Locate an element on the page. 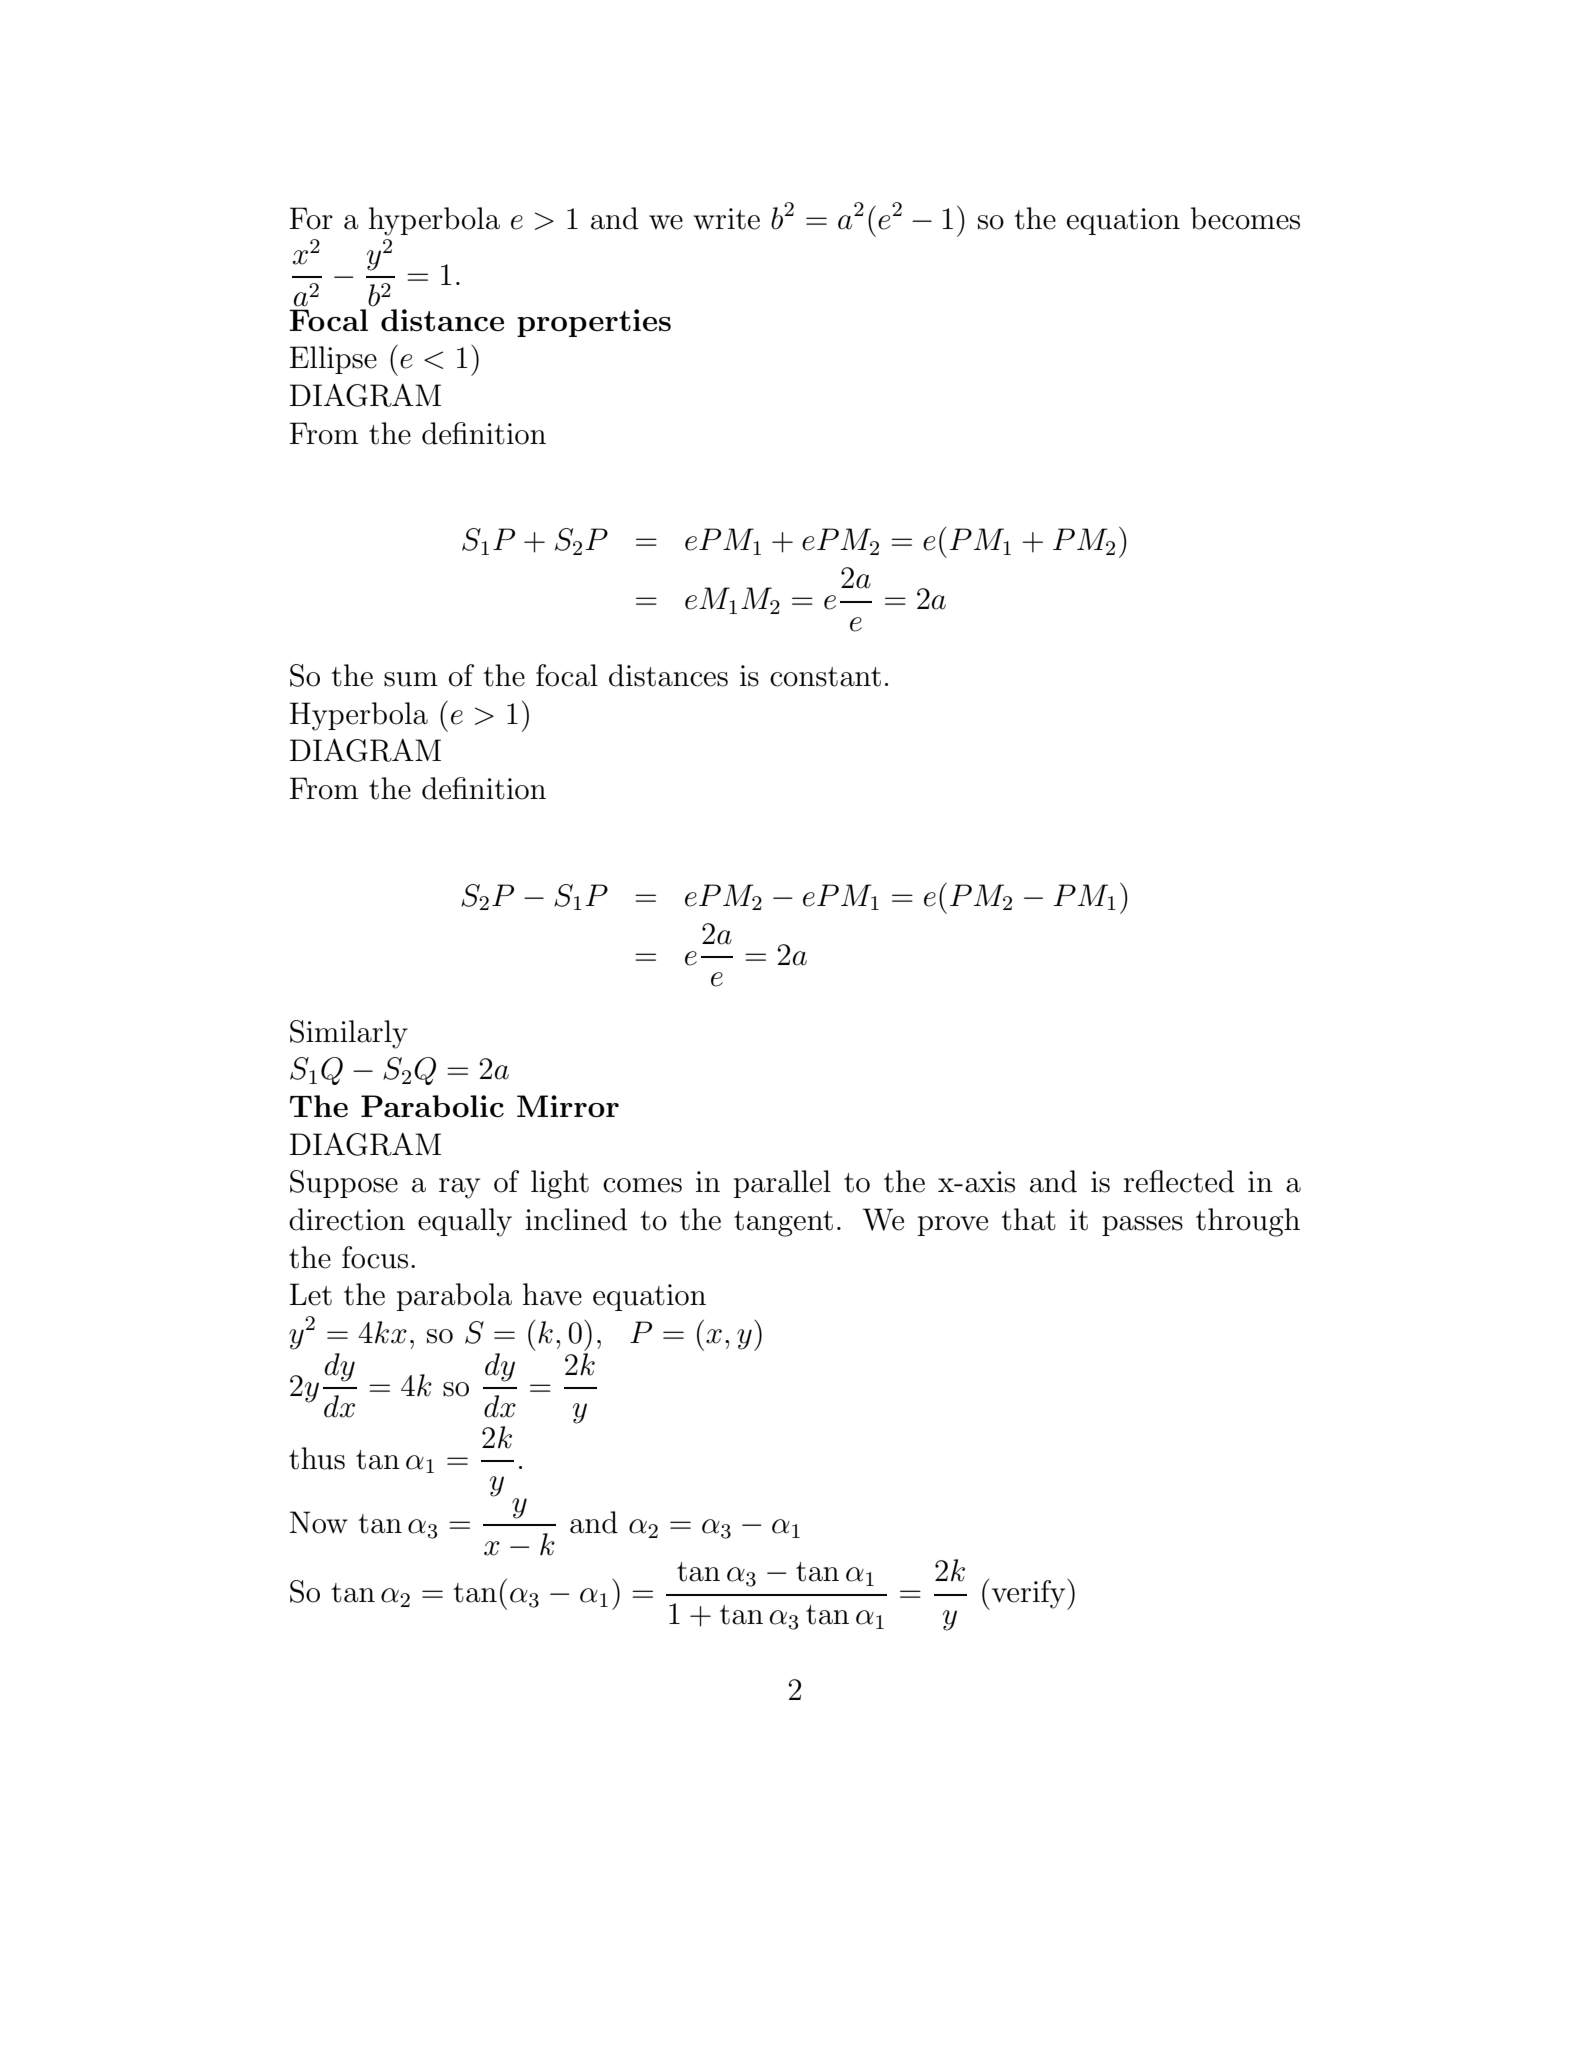 This page has width=1595, height=2064. constant is located at coordinates (825, 677).
